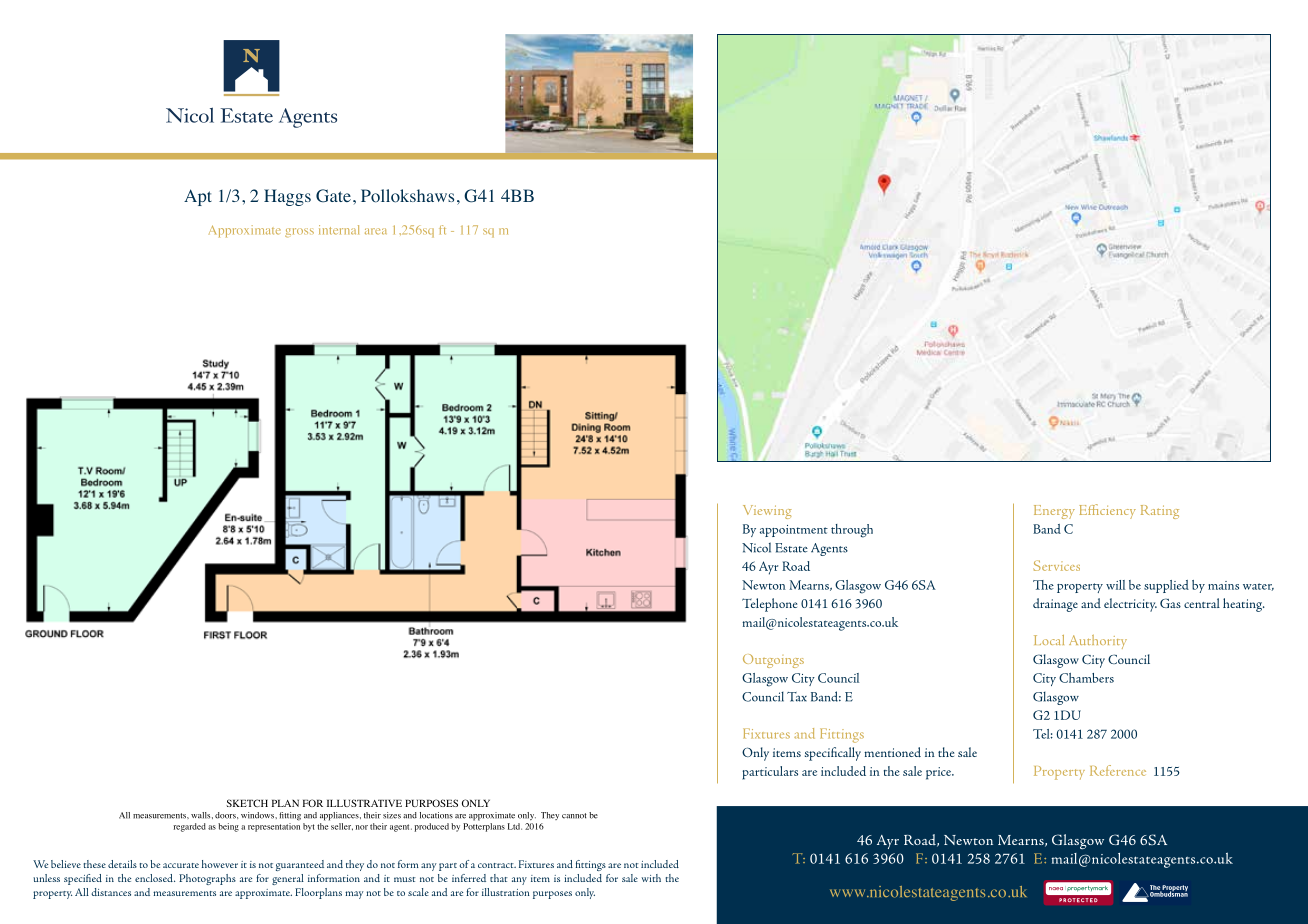 This page has width=1308, height=924. What do you see at coordinates (364, 803) in the page?
I see `ILLUSTRATIVE` at bounding box center [364, 803].
